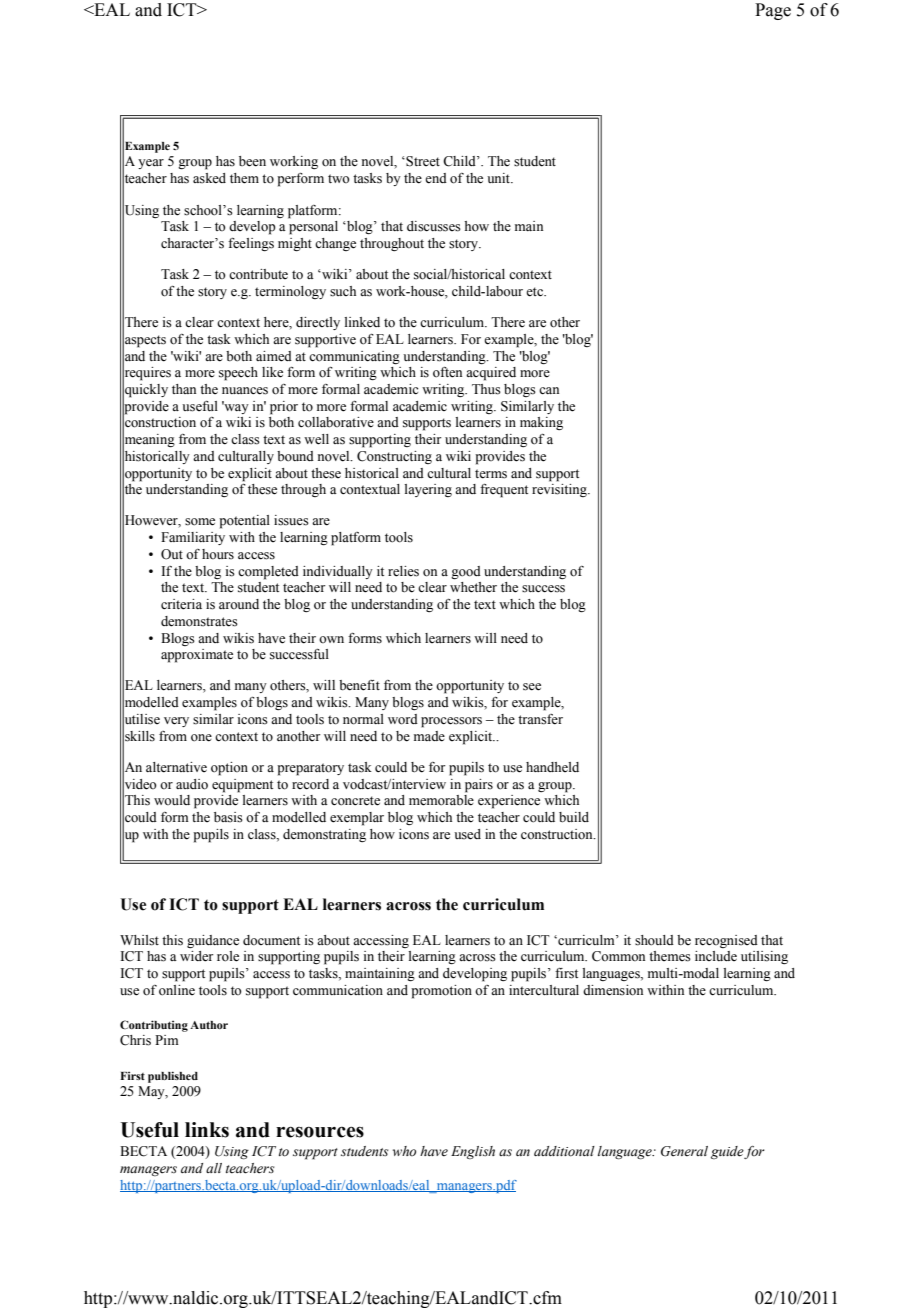  What do you see at coordinates (574, 817) in the screenshot?
I see `build` at bounding box center [574, 817].
